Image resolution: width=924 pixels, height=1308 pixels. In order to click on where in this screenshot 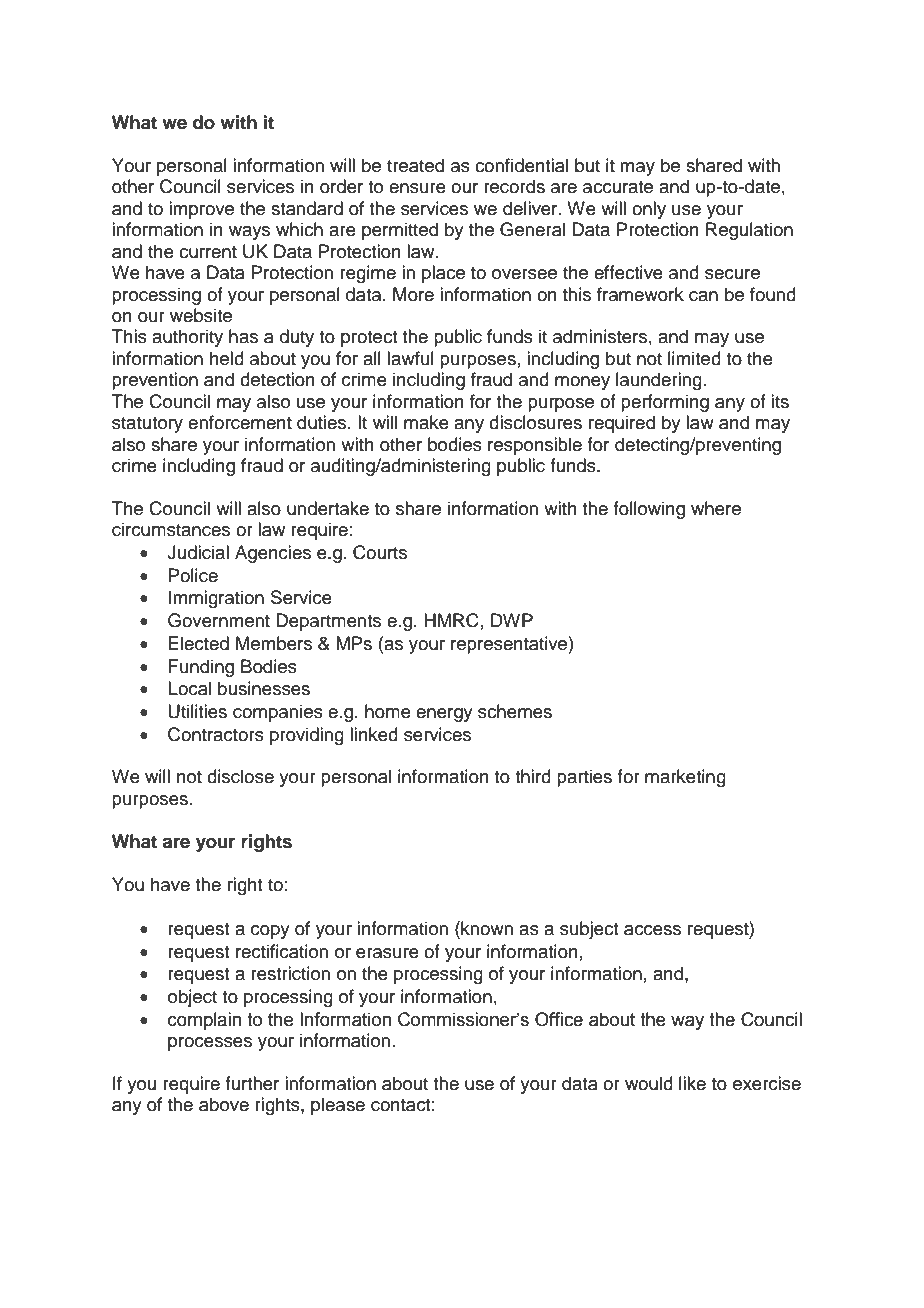, I will do `click(716, 508)`.
